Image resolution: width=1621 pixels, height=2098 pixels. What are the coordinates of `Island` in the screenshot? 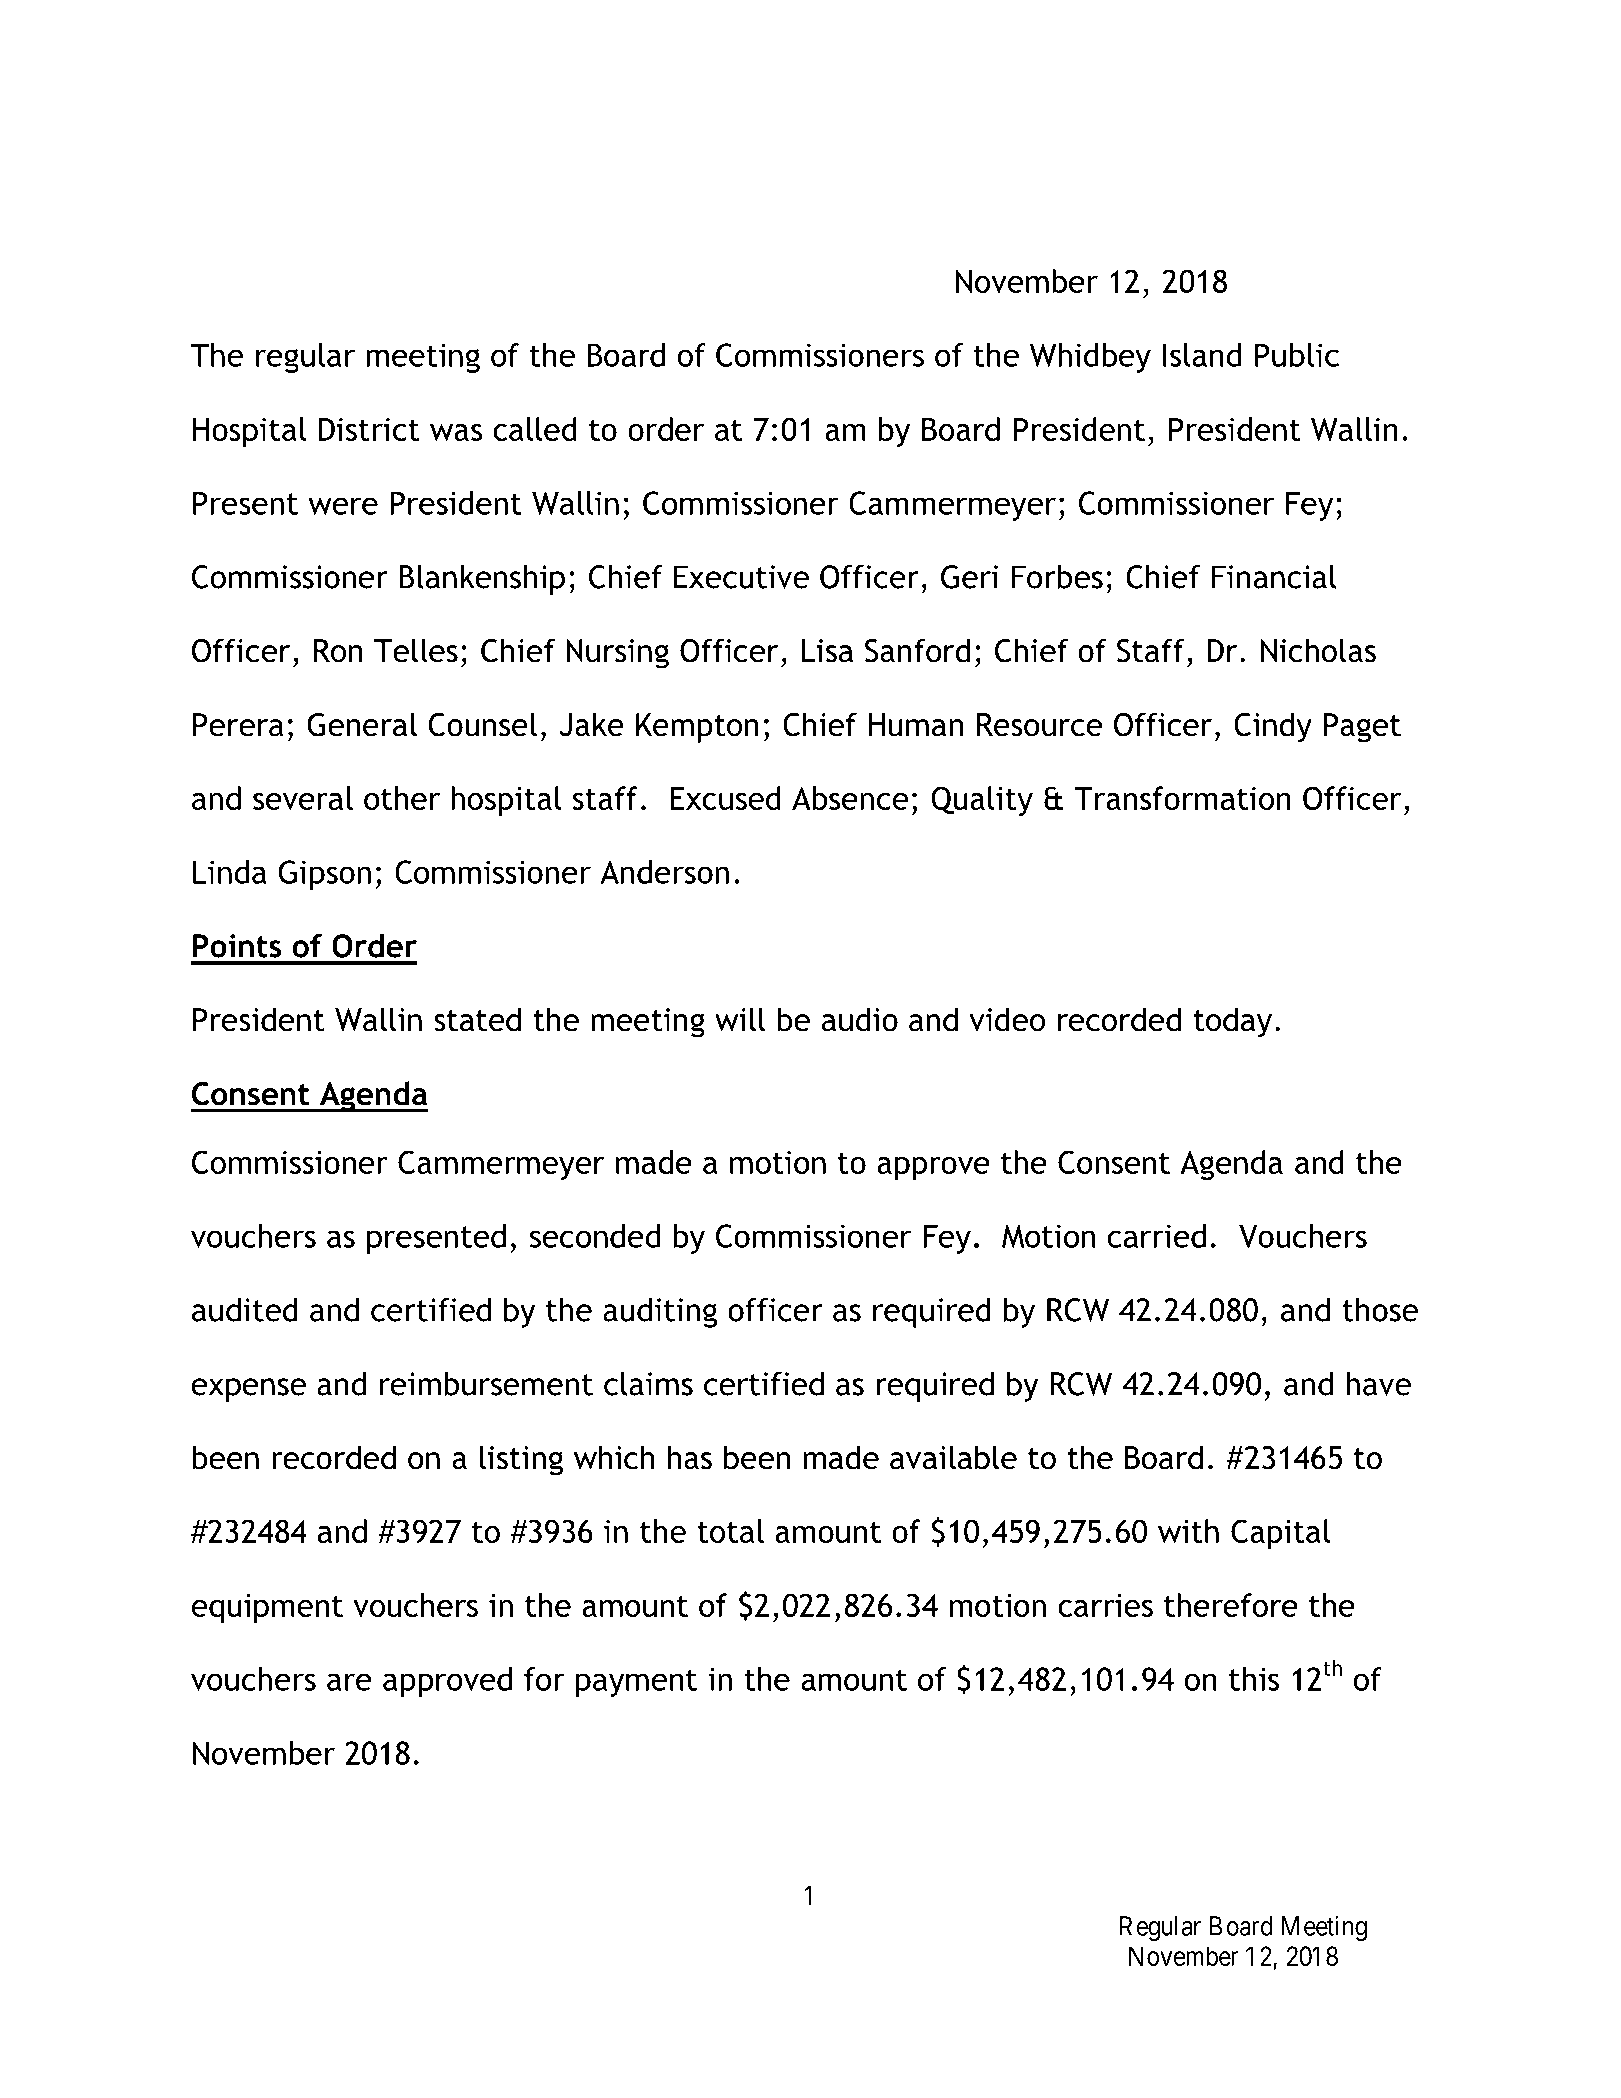 It's located at (1202, 355).
